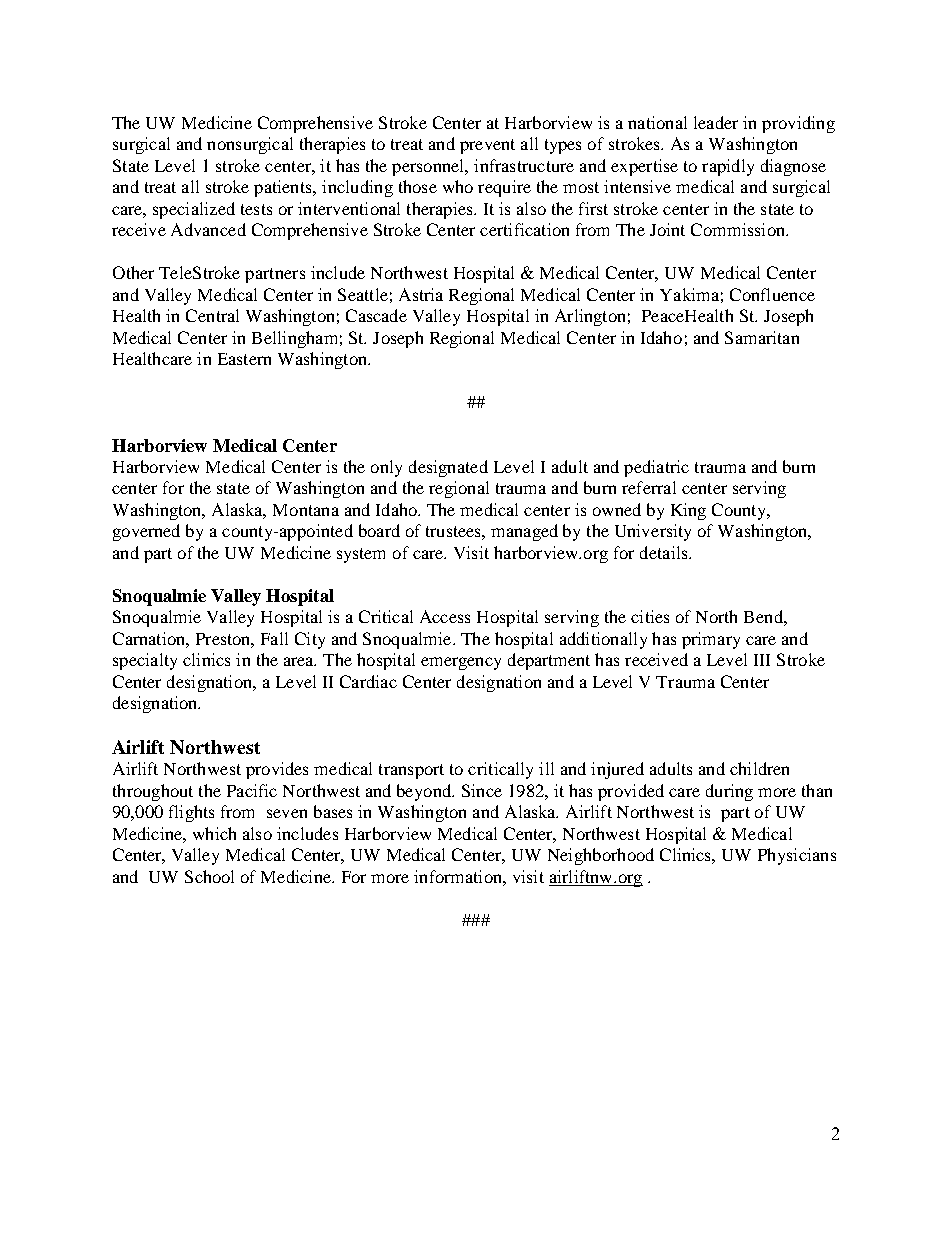  I want to click on which, so click(214, 833).
